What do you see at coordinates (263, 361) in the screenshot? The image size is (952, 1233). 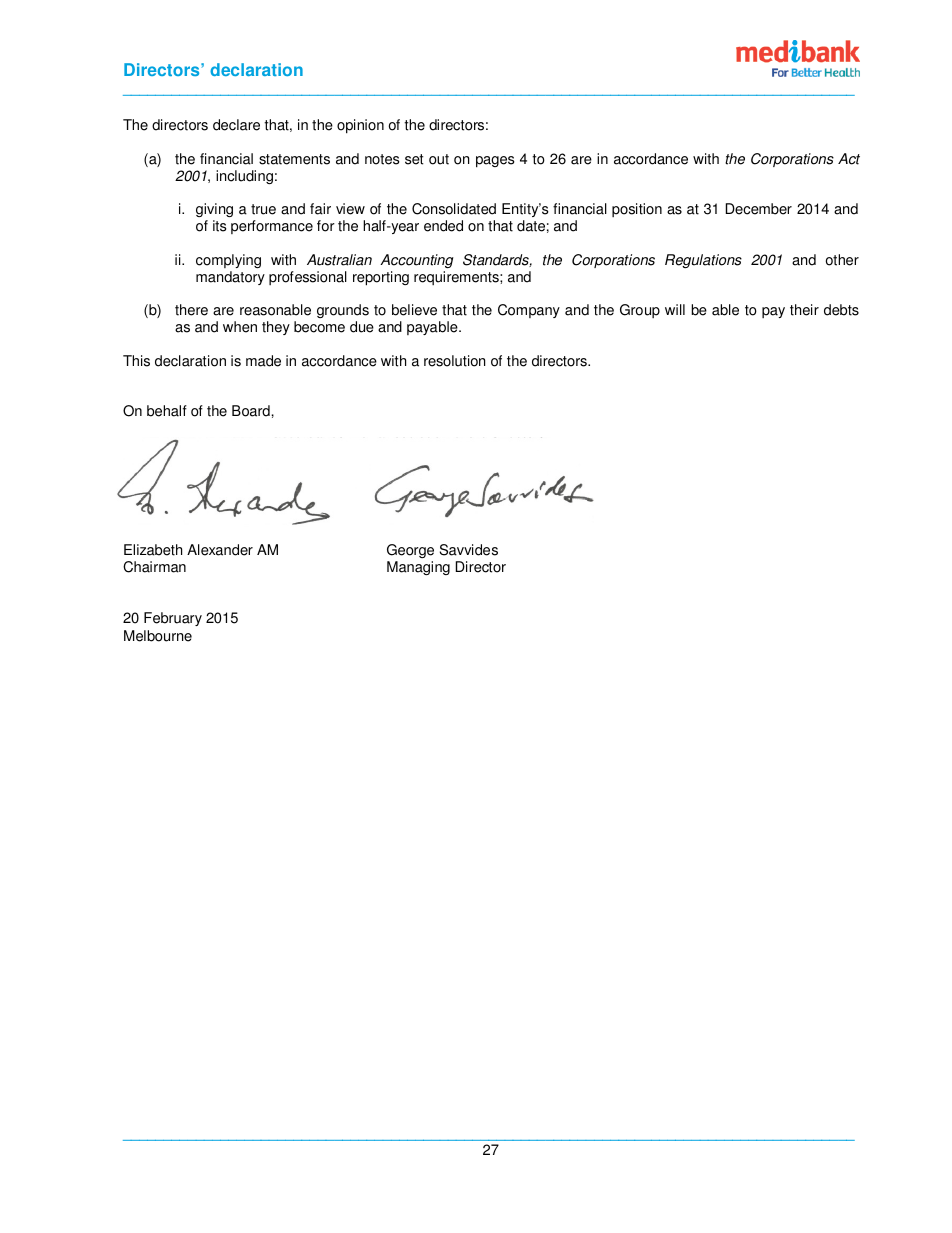 I see `made` at bounding box center [263, 361].
